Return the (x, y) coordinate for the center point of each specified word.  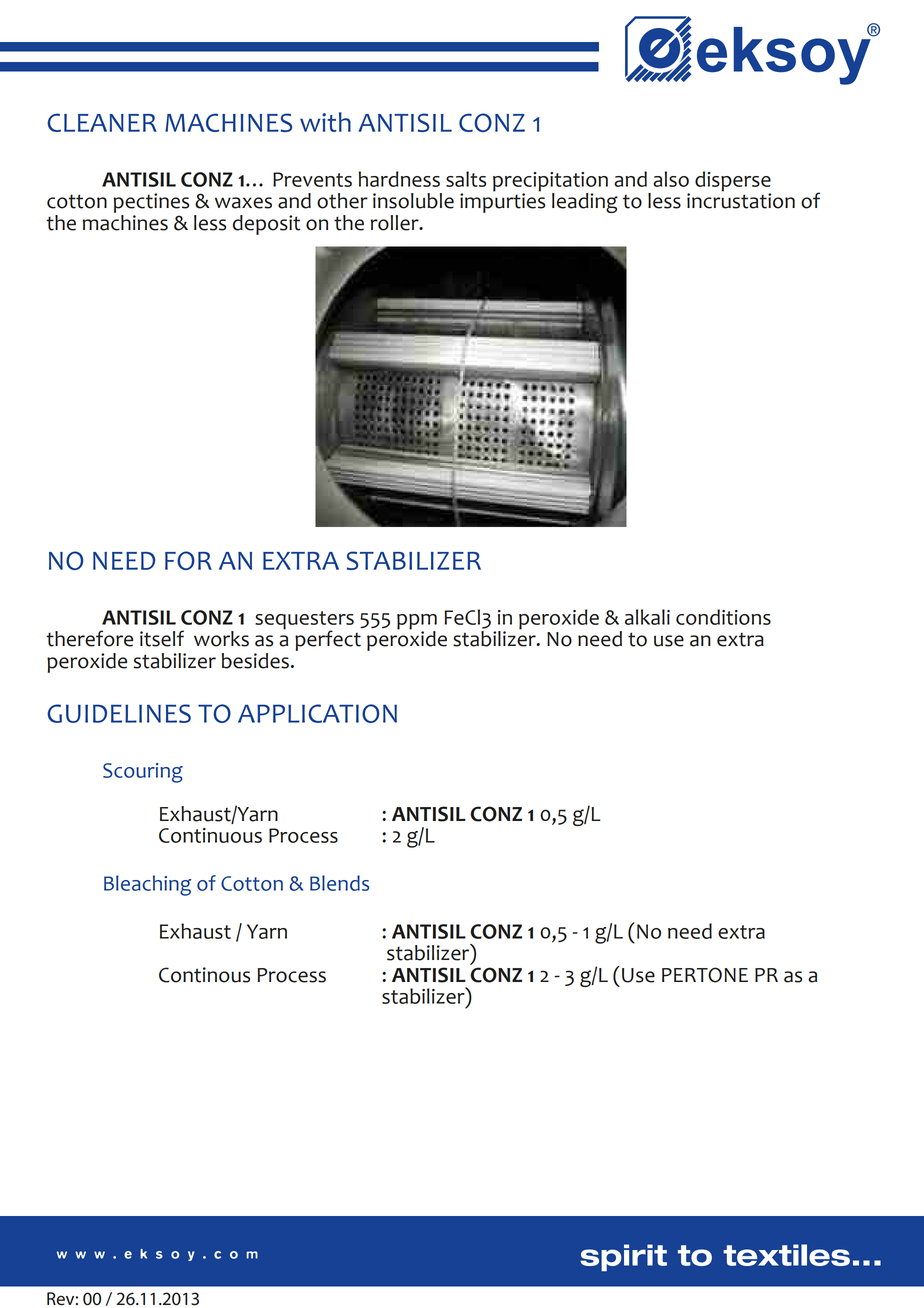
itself (162, 638)
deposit (266, 225)
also (671, 179)
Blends (339, 883)
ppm (417, 623)
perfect (328, 639)
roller (396, 223)
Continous (204, 975)
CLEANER (102, 122)
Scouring (143, 773)
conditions (723, 617)
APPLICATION (317, 713)
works (221, 639)
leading (585, 203)
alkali (647, 617)
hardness (399, 179)
